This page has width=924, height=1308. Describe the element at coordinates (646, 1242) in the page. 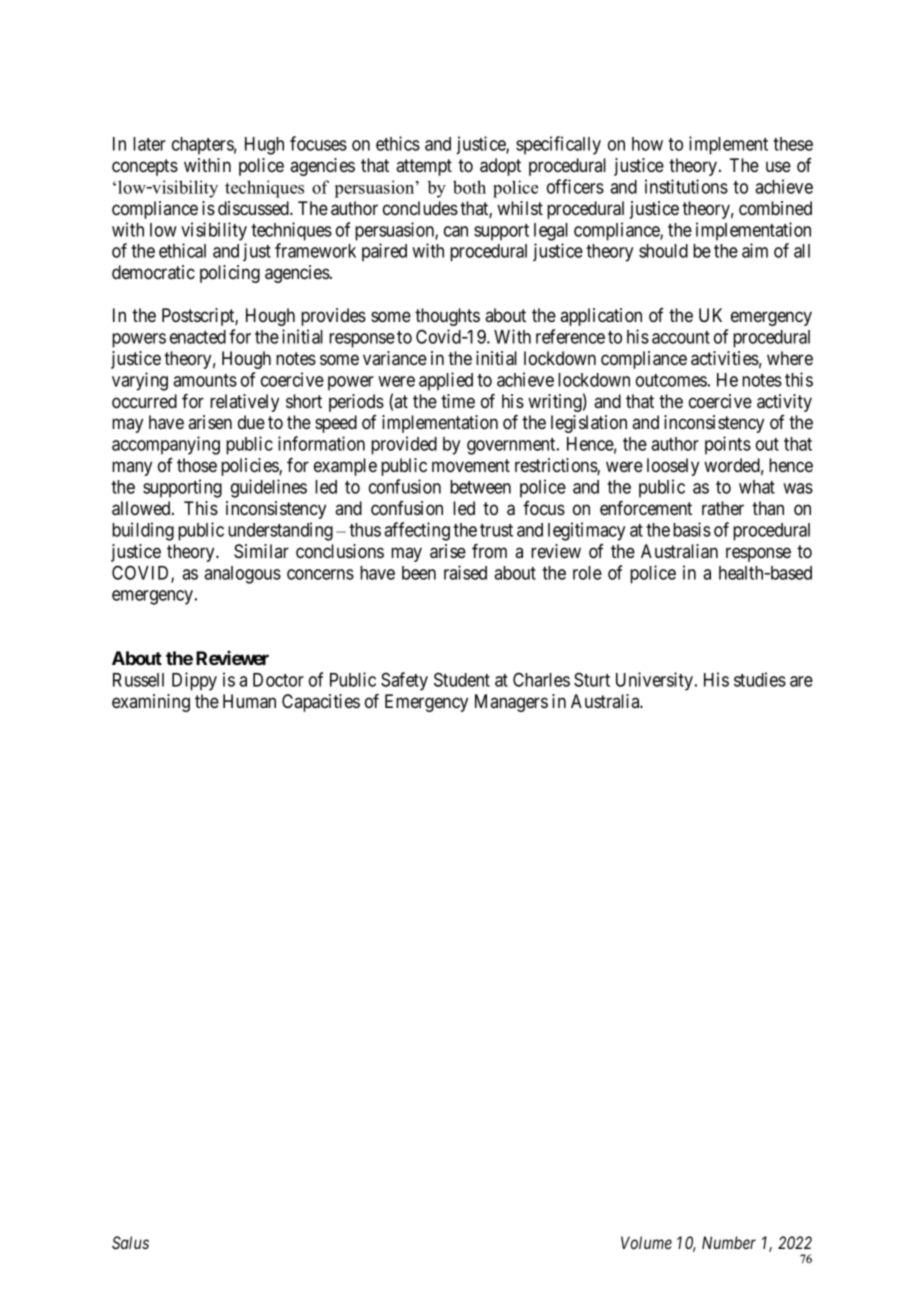

I see `Volume` at that location.
